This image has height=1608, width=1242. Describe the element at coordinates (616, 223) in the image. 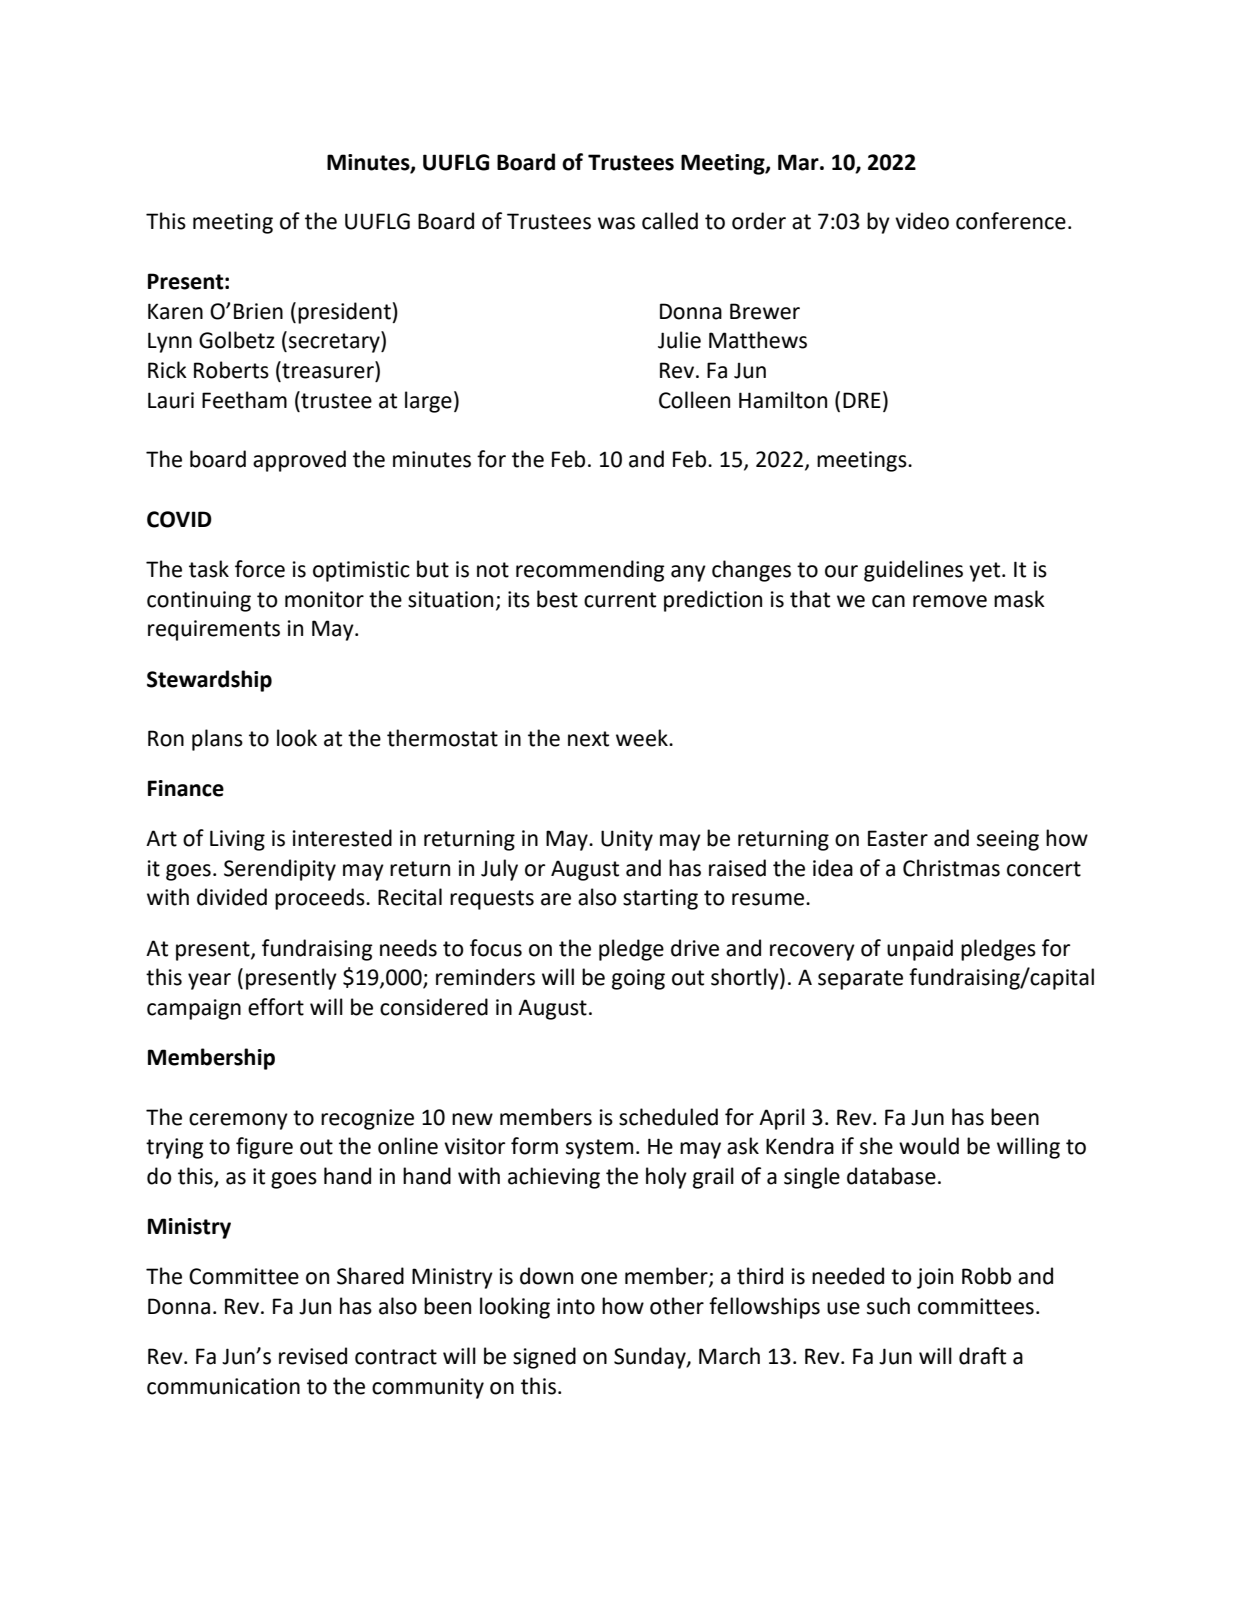

I see `was` at that location.
